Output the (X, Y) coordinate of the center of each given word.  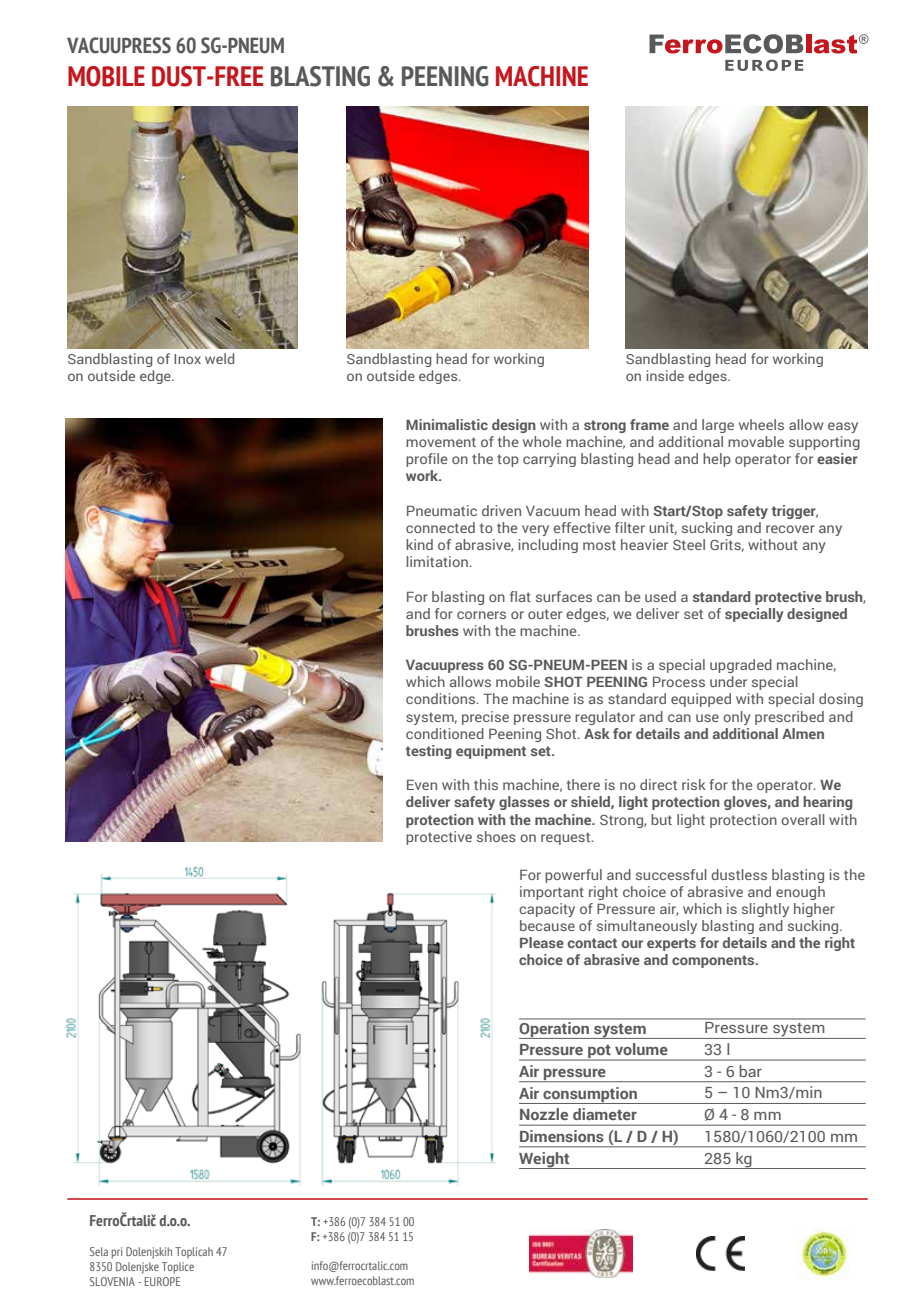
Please (542, 942)
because (547, 925)
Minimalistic (447, 424)
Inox (187, 359)
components (714, 961)
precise (485, 718)
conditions (442, 698)
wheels (761, 424)
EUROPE (162, 1281)
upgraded (741, 666)
